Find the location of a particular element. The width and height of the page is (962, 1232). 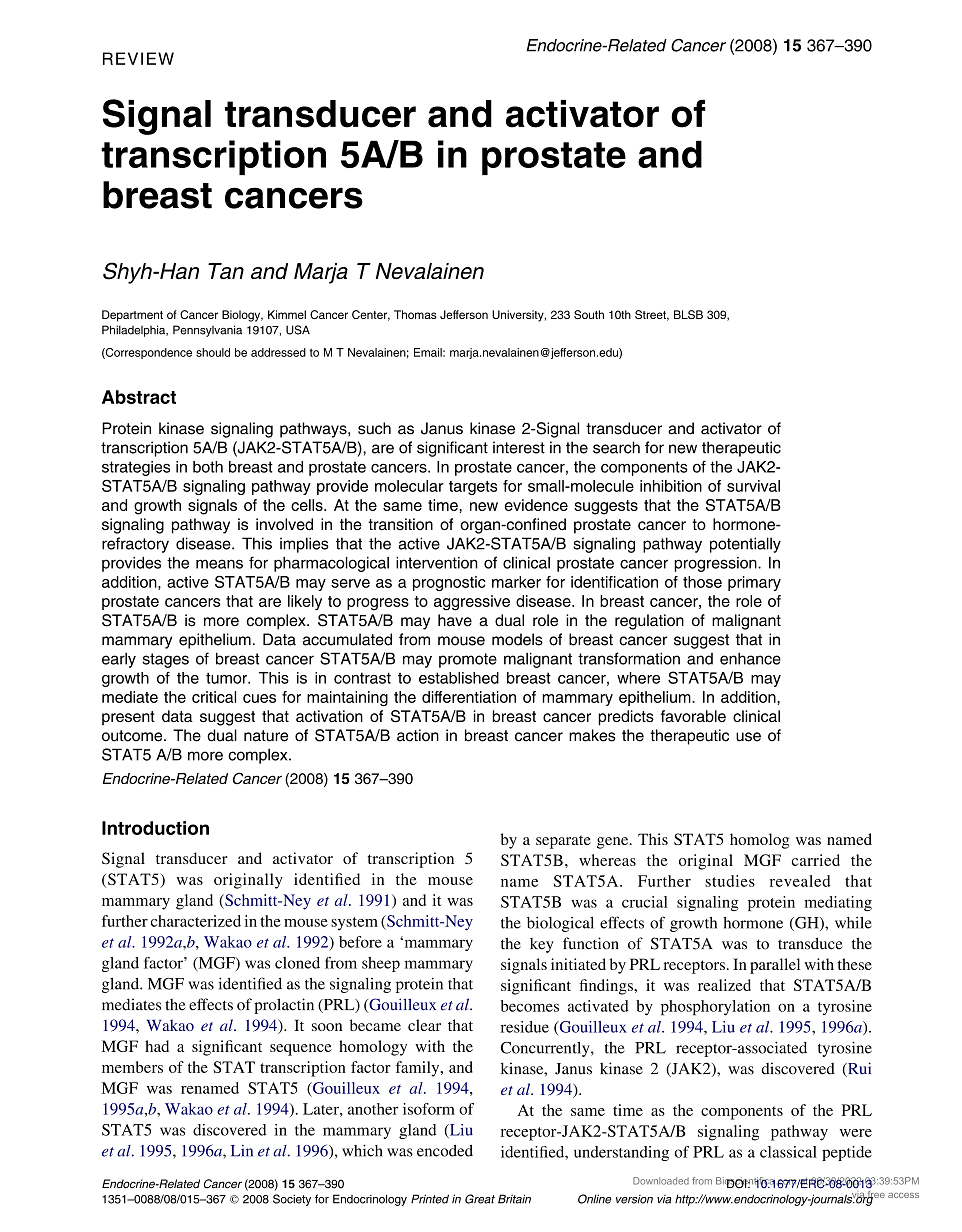

Britain is located at coordinates (514, 1199).
